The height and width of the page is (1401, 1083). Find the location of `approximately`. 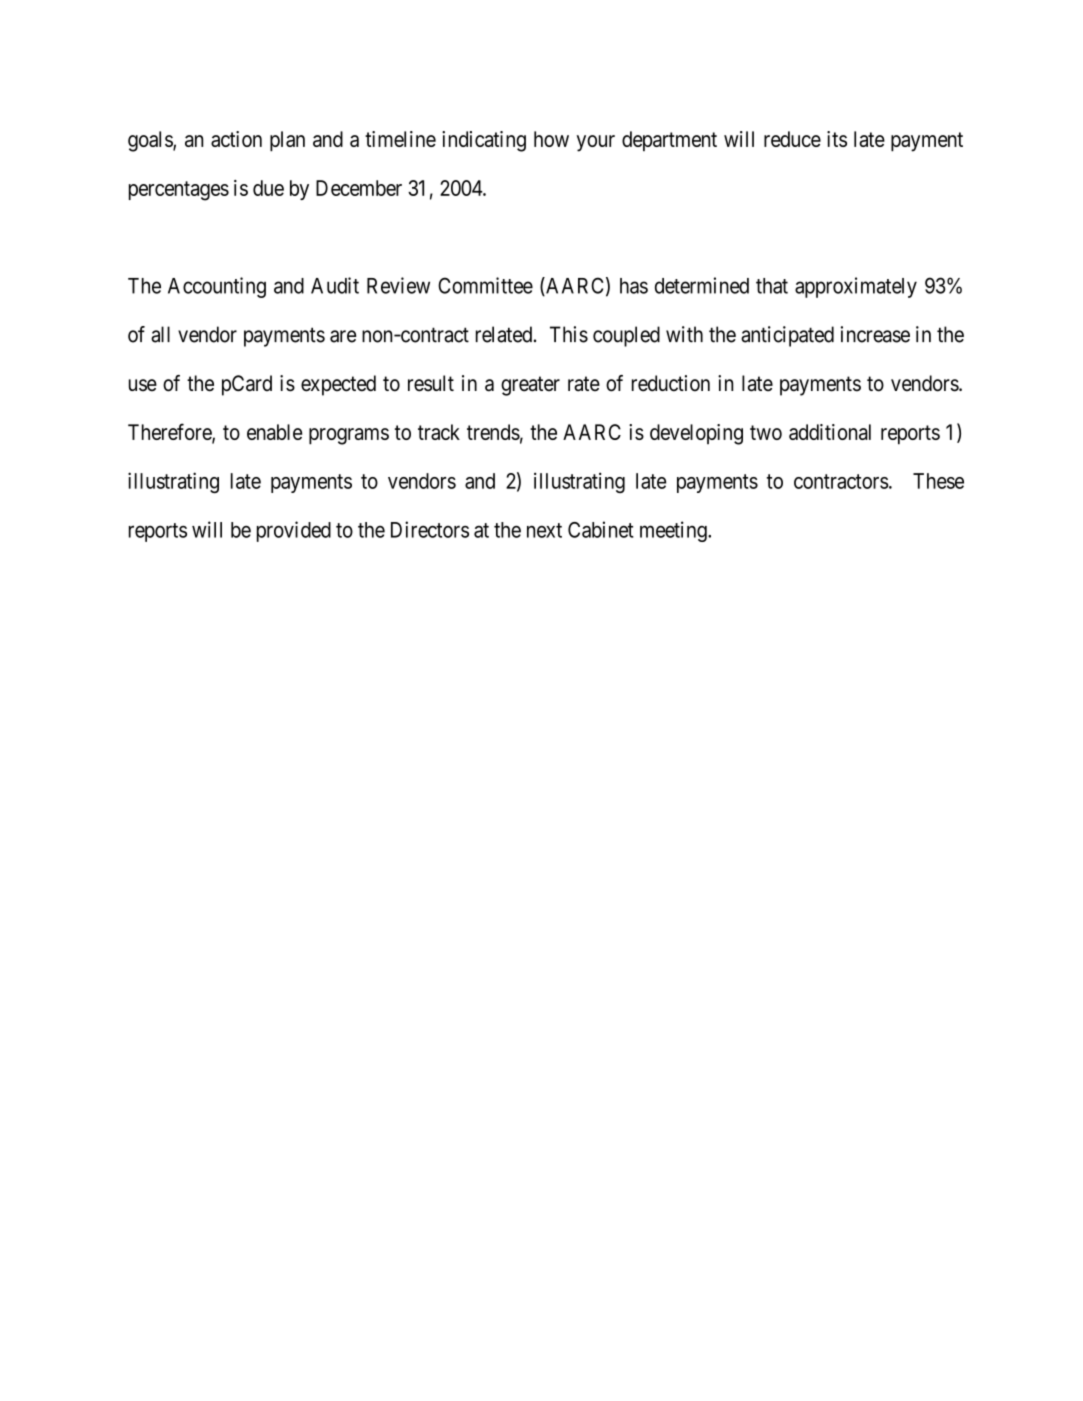

approximately is located at coordinates (856, 287).
